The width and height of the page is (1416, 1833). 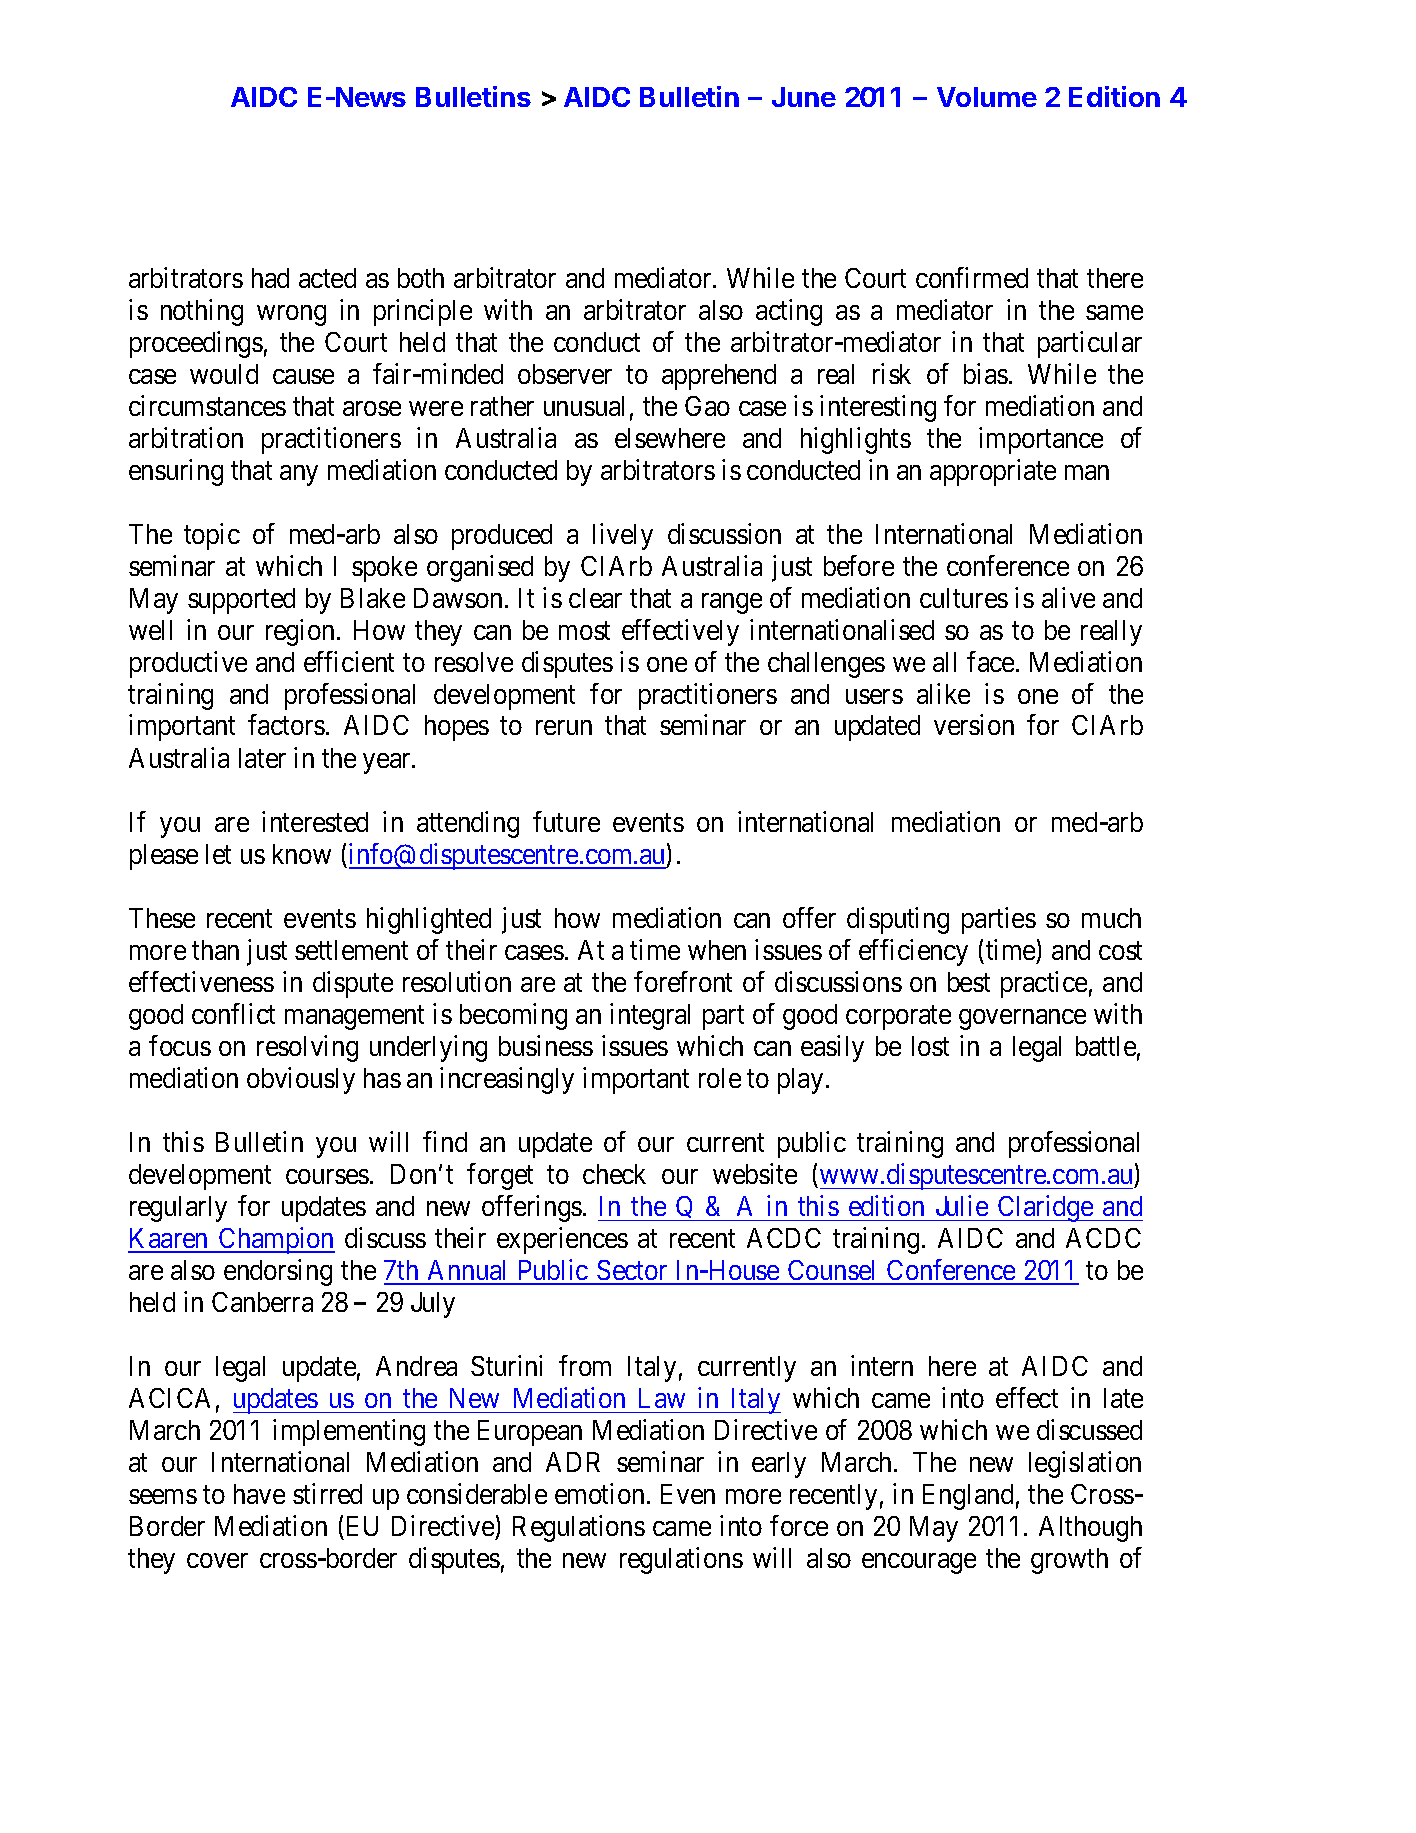 I want to click on future, so click(x=566, y=821).
